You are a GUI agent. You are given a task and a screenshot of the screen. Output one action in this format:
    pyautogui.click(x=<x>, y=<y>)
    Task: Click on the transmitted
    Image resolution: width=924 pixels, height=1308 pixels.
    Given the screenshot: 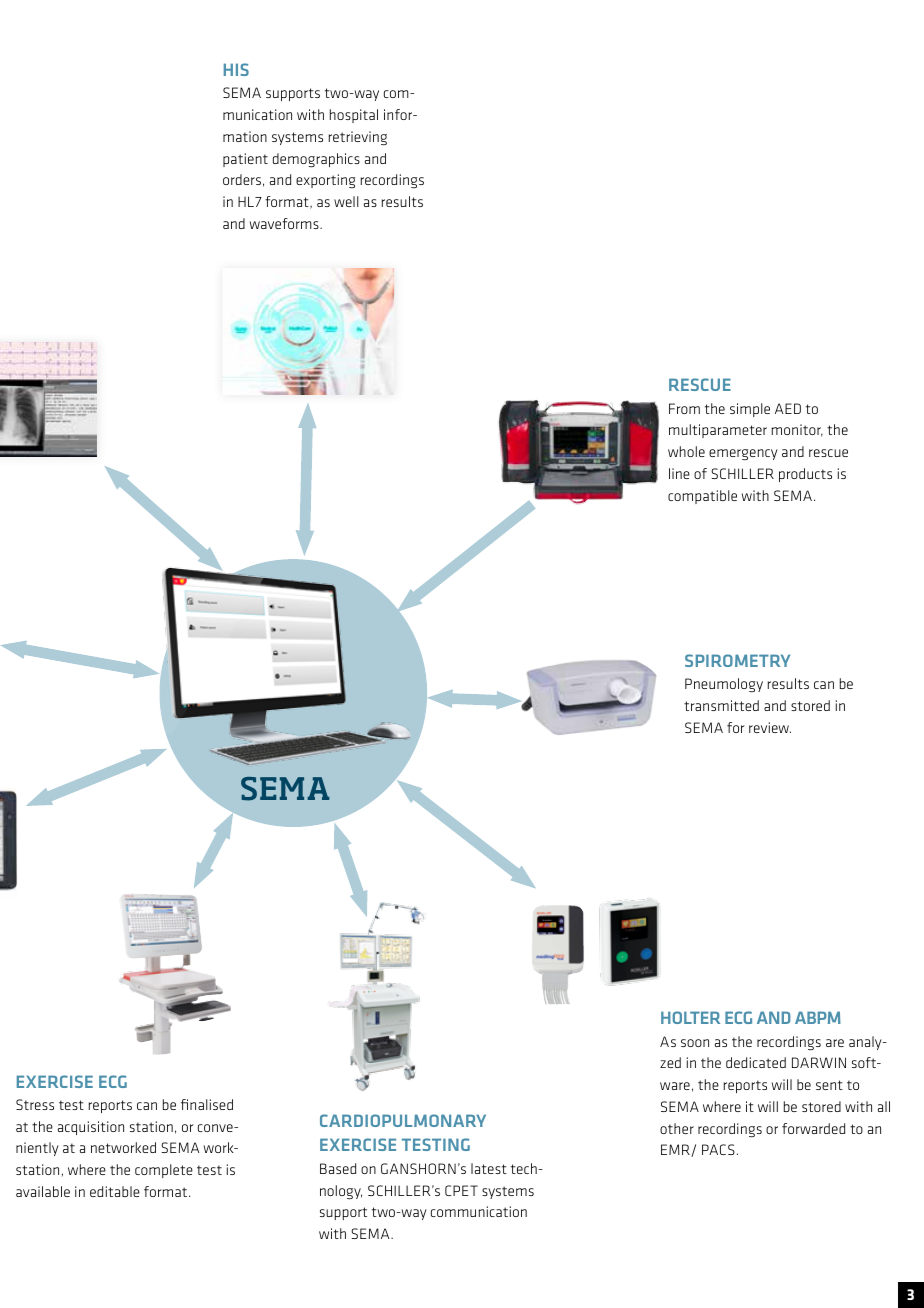 What is the action you would take?
    pyautogui.click(x=721, y=705)
